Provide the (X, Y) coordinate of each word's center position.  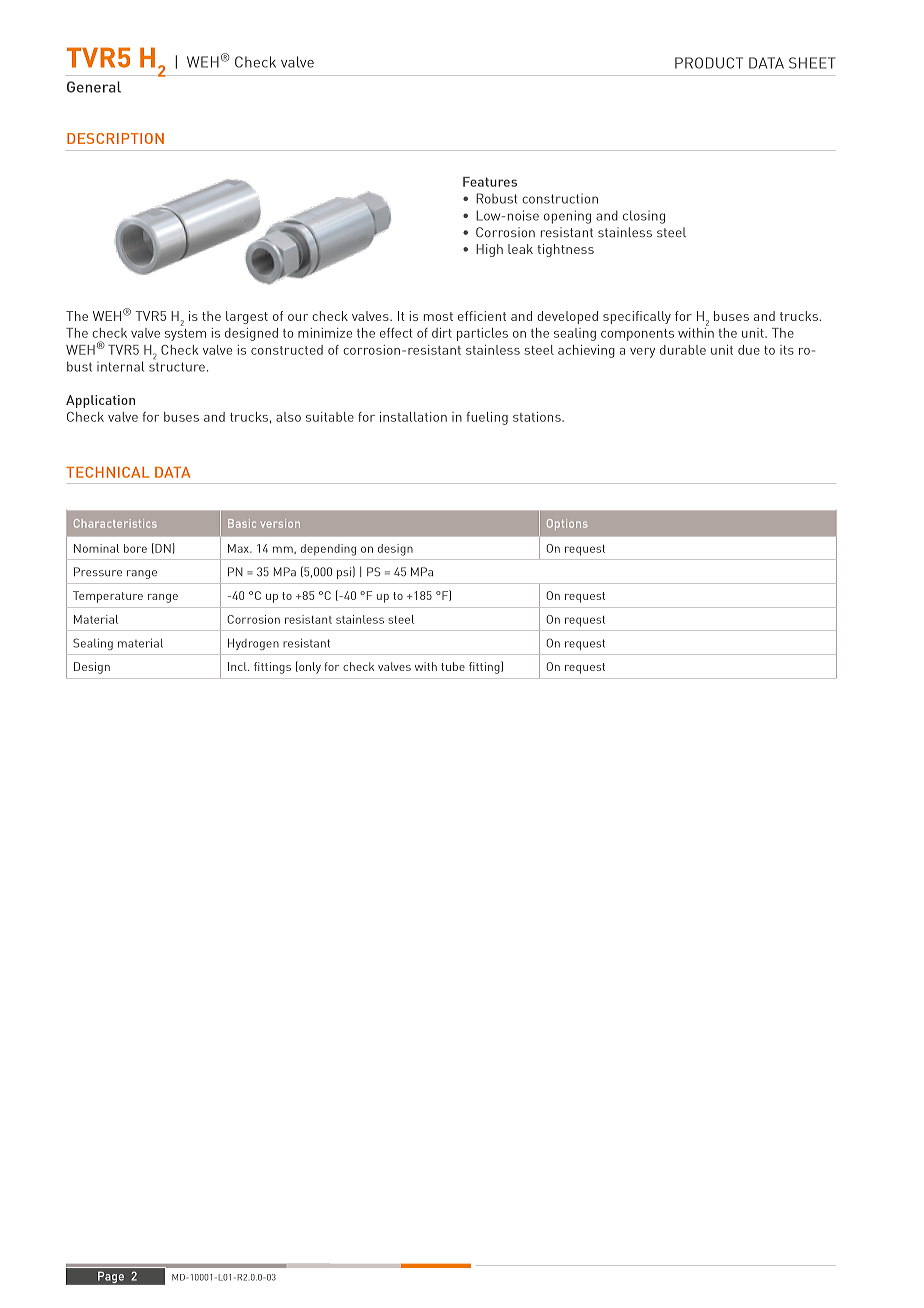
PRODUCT (709, 63)
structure (177, 367)
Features (490, 182)
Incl (238, 666)
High (489, 250)
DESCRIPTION (115, 138)
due (749, 350)
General (94, 87)
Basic (242, 523)
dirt (442, 333)
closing (644, 217)
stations (538, 417)
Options (567, 524)
